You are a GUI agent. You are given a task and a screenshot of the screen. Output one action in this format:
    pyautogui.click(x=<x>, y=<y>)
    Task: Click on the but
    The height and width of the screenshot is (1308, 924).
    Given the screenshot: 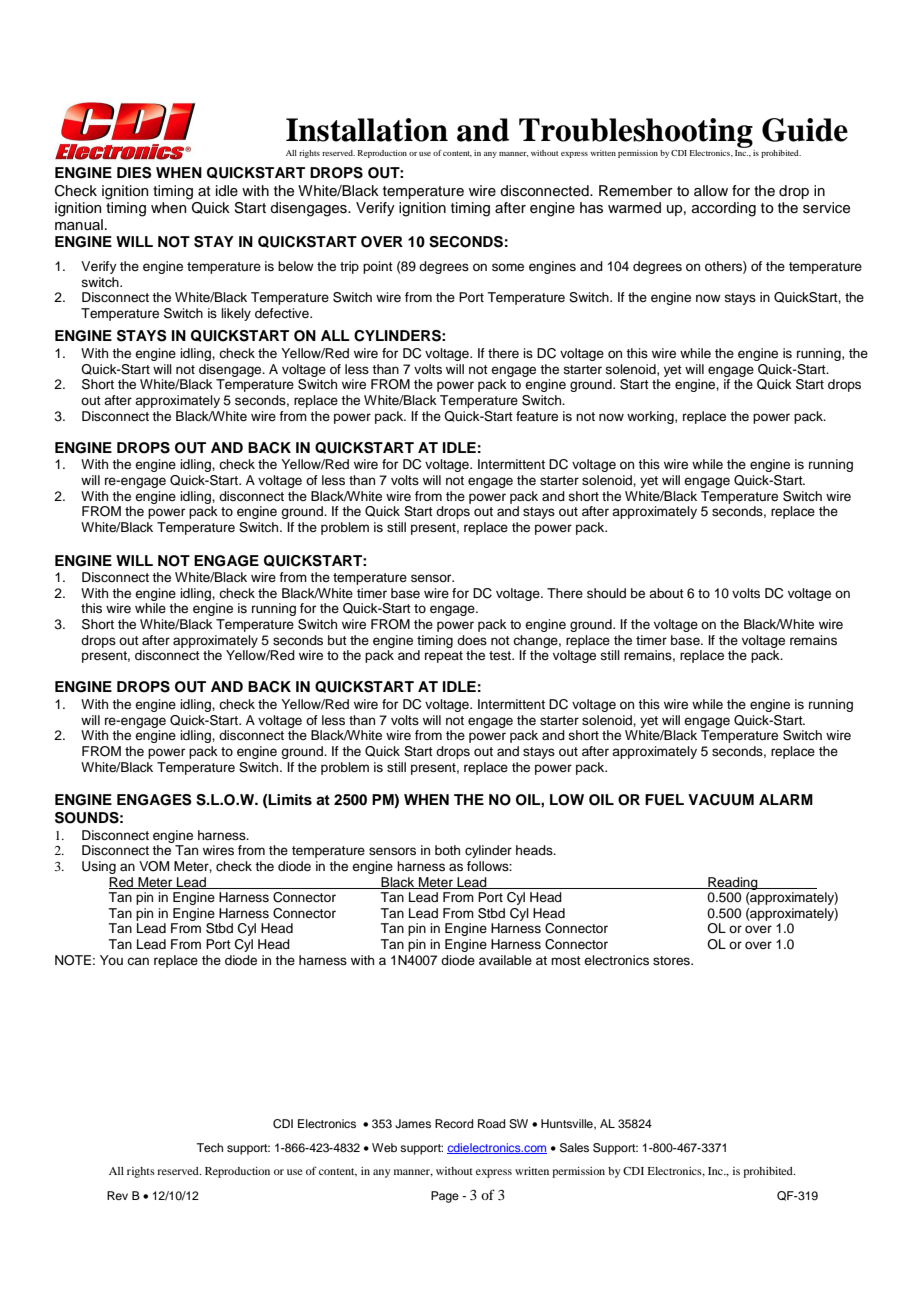 What is the action you would take?
    pyautogui.click(x=337, y=640)
